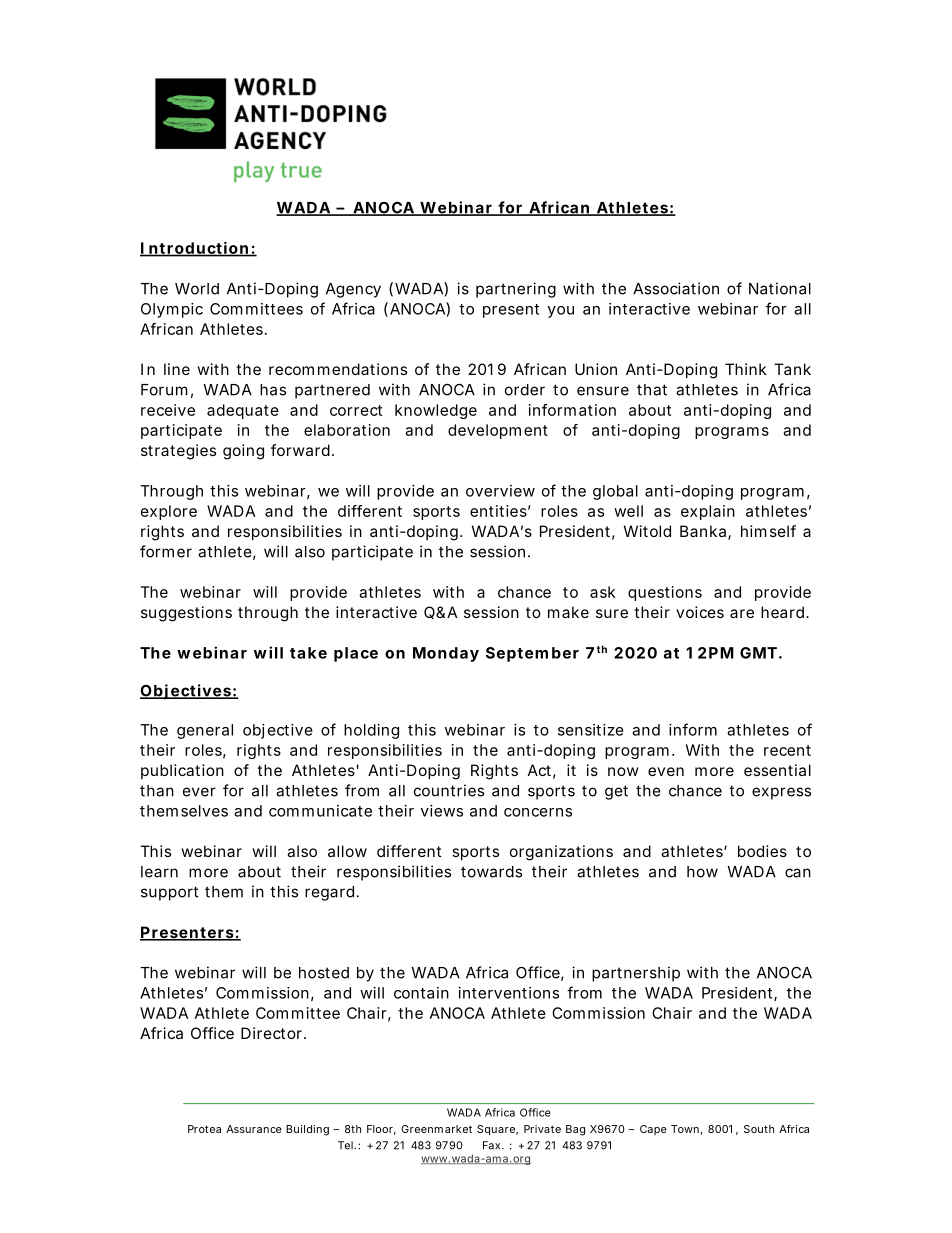 The height and width of the screenshot is (1233, 952). What do you see at coordinates (199, 792) in the screenshot?
I see `ever` at bounding box center [199, 792].
